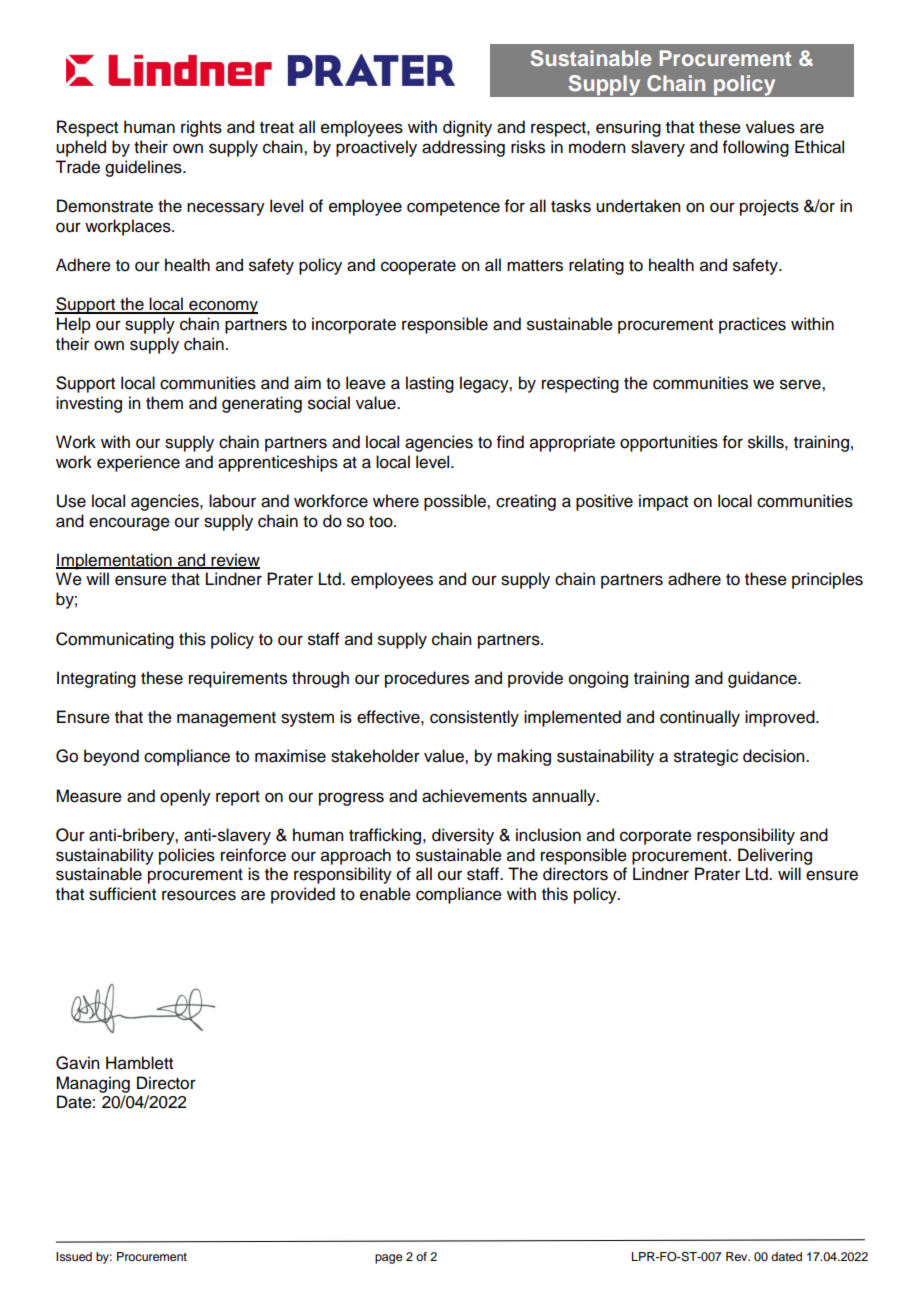  What do you see at coordinates (144, 168) in the image?
I see `guidelines` at bounding box center [144, 168].
